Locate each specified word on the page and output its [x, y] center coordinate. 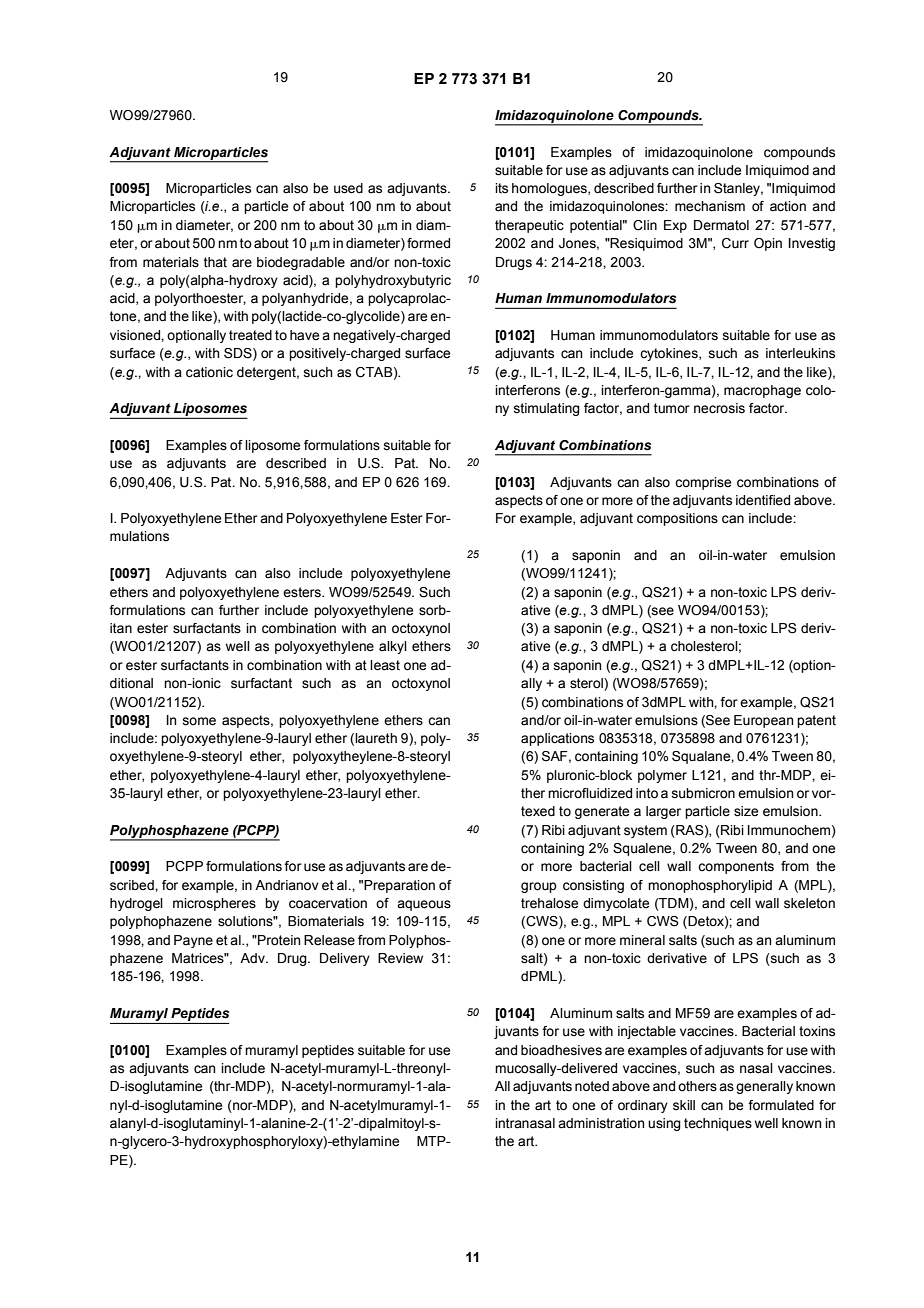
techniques [718, 1124]
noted [592, 1086]
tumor [672, 408]
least [385, 665]
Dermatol [721, 225]
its [501, 188]
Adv [253, 958]
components [736, 867]
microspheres [214, 904]
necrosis [719, 408]
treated [250, 335]
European [763, 721]
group [539, 887]
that [215, 262]
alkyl [393, 647]
